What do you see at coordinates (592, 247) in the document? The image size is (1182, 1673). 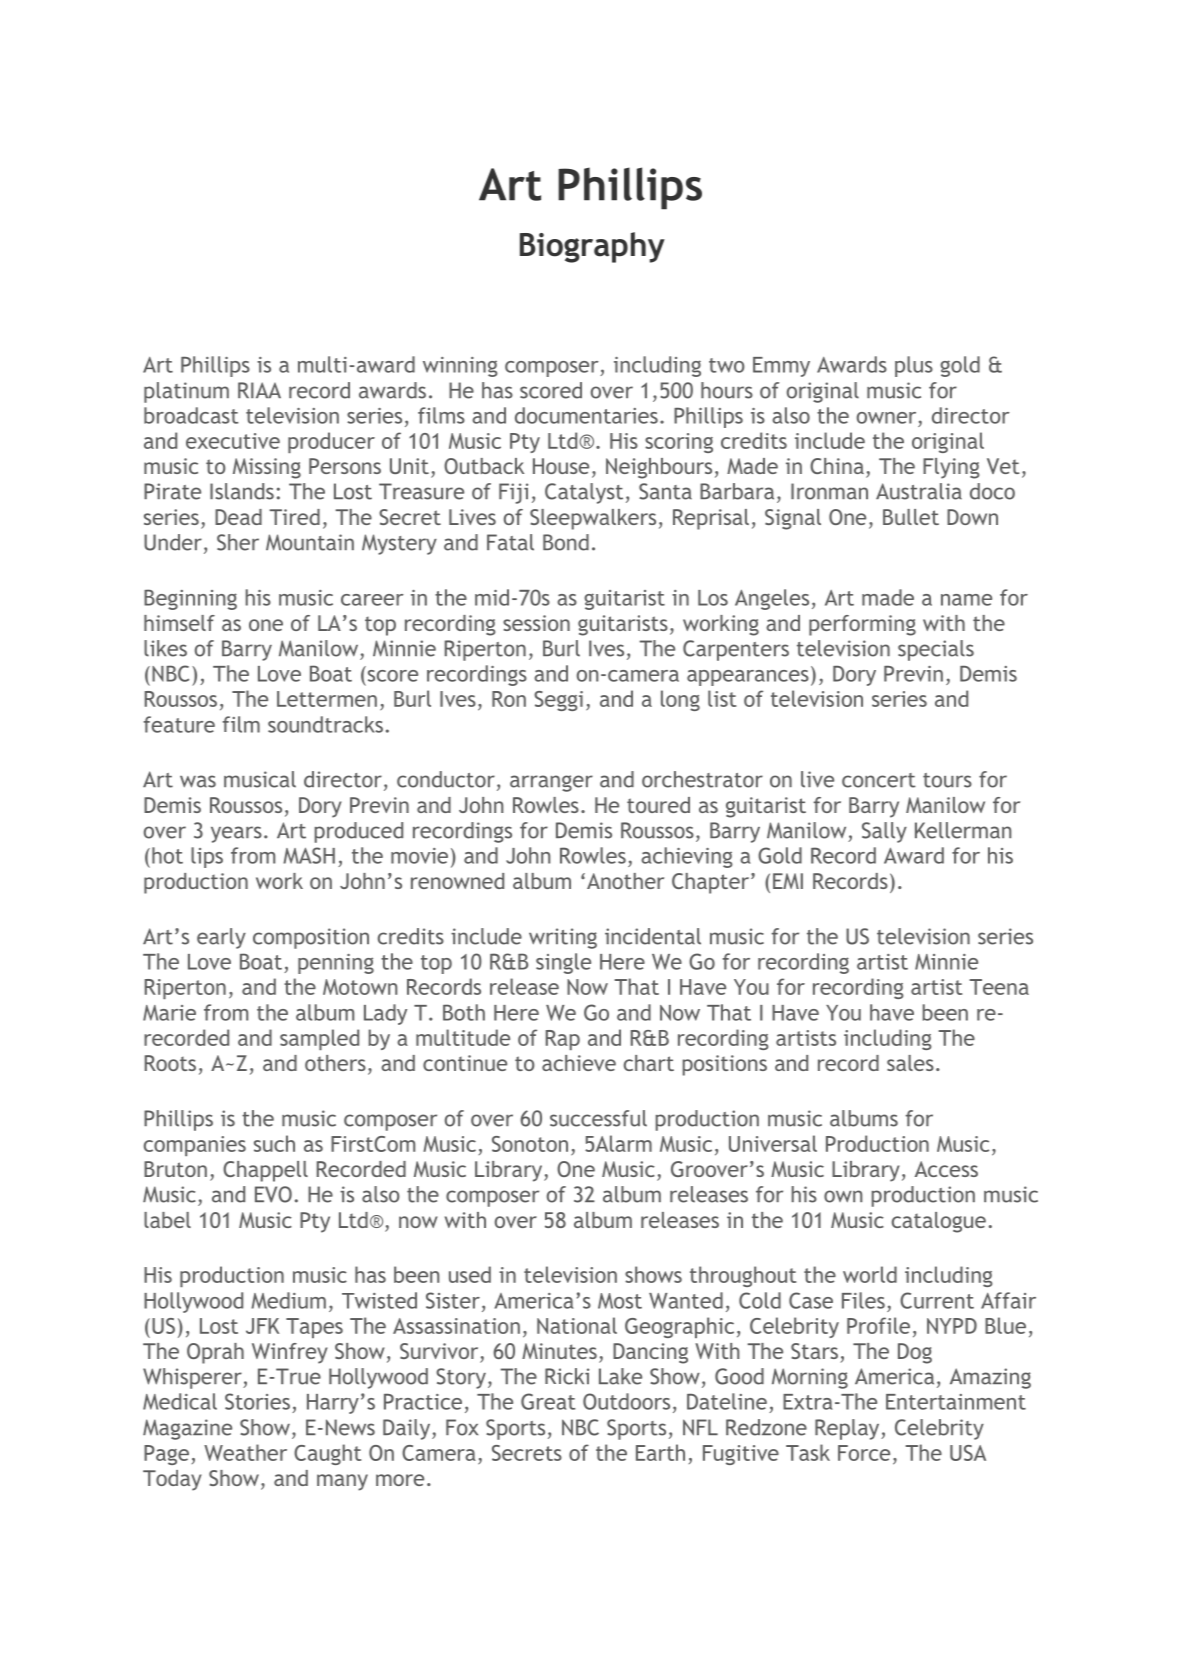 I see `Biography` at bounding box center [592, 247].
